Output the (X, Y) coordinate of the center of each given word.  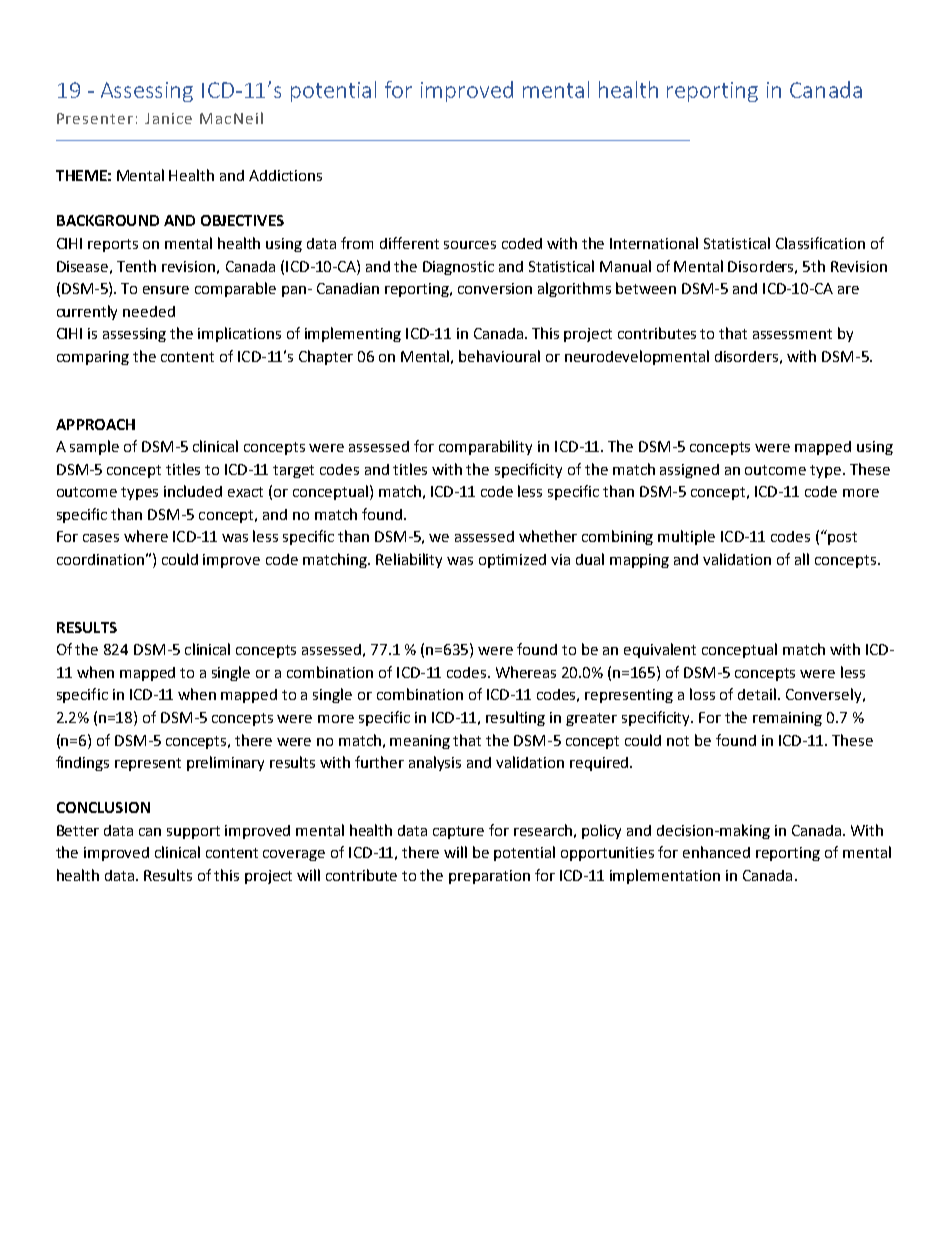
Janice (168, 118)
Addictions (285, 175)
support (193, 832)
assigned (689, 471)
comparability (485, 447)
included (193, 491)
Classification (820, 243)
